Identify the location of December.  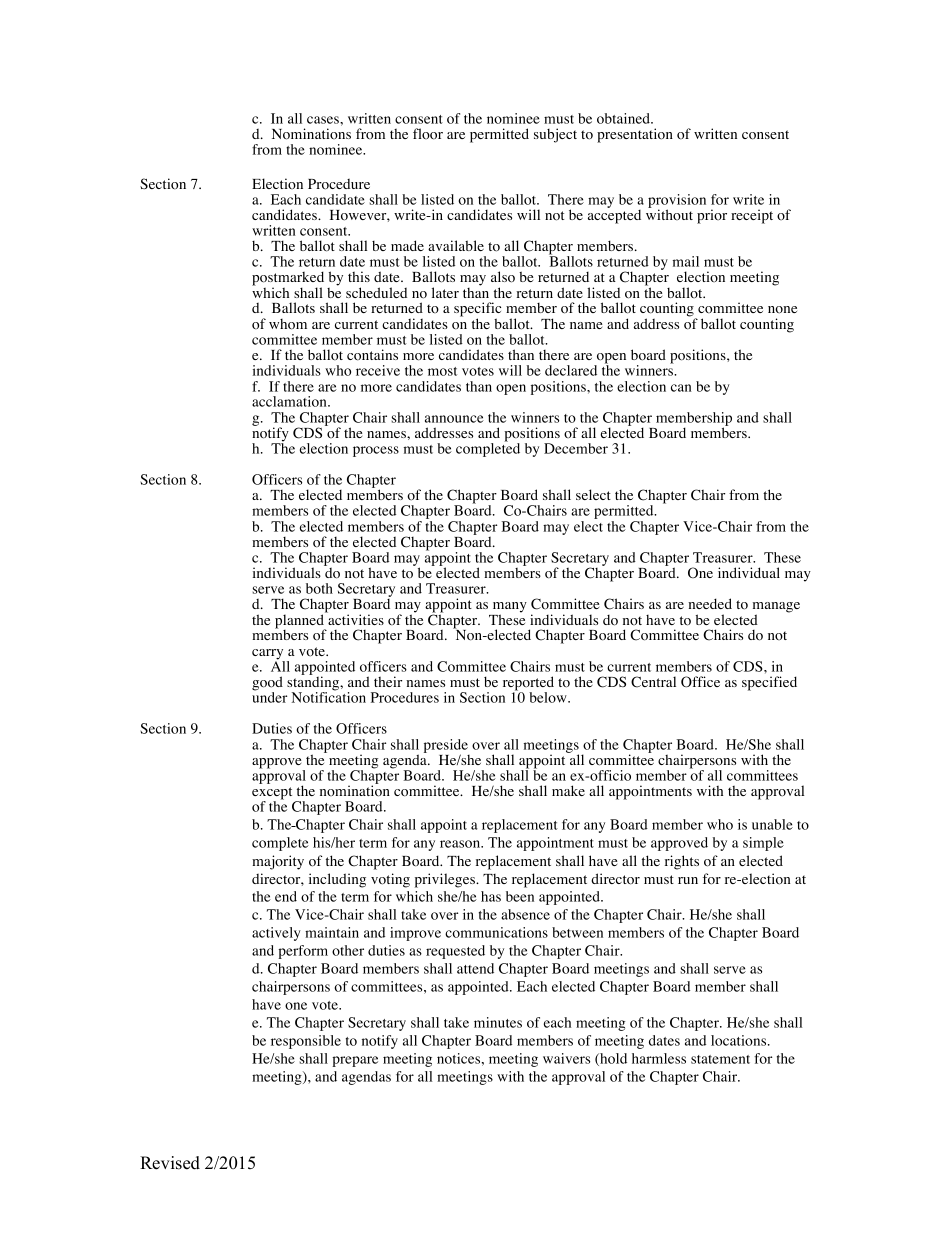
(576, 448).
